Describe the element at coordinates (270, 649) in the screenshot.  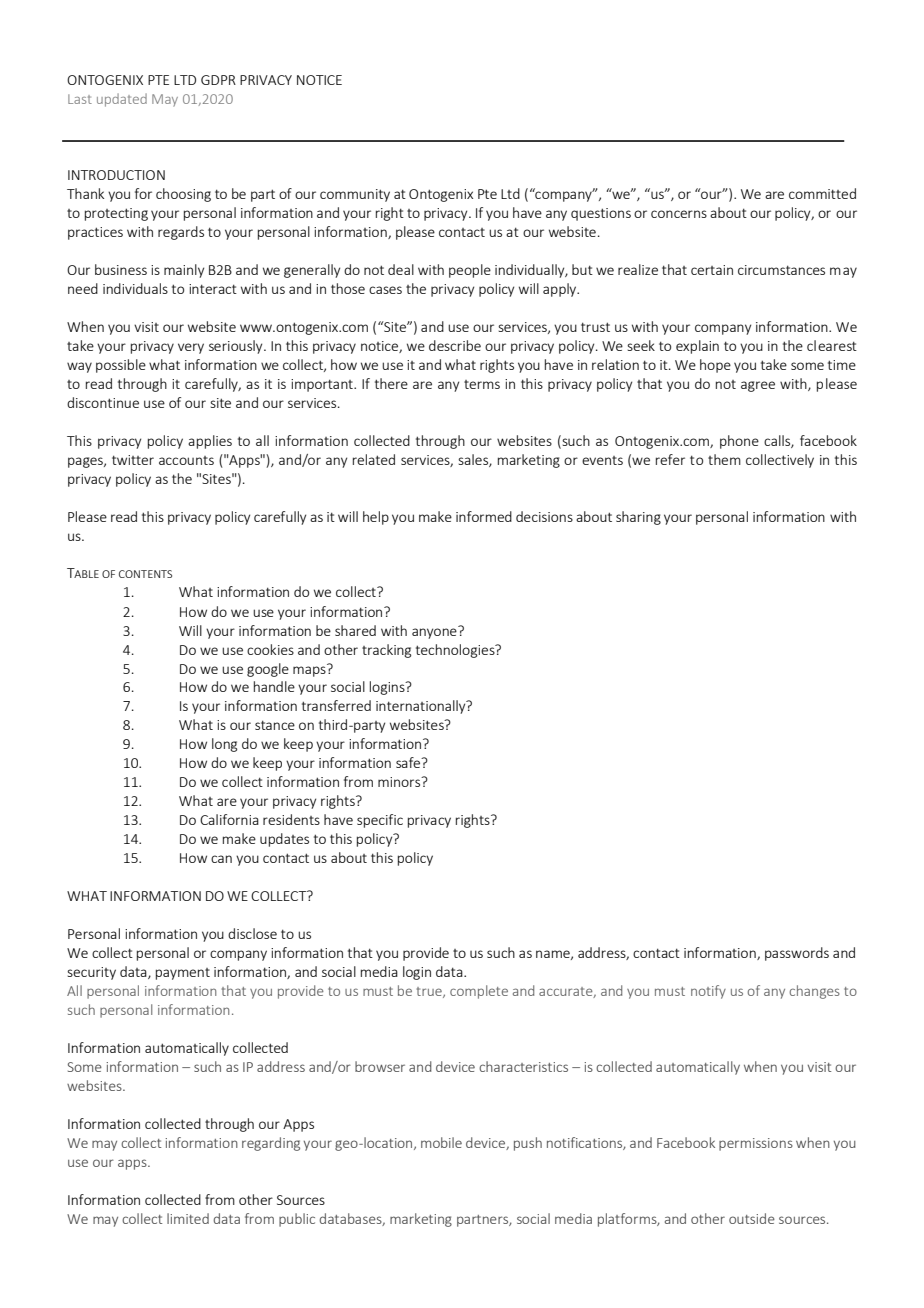
I see `cookies` at that location.
